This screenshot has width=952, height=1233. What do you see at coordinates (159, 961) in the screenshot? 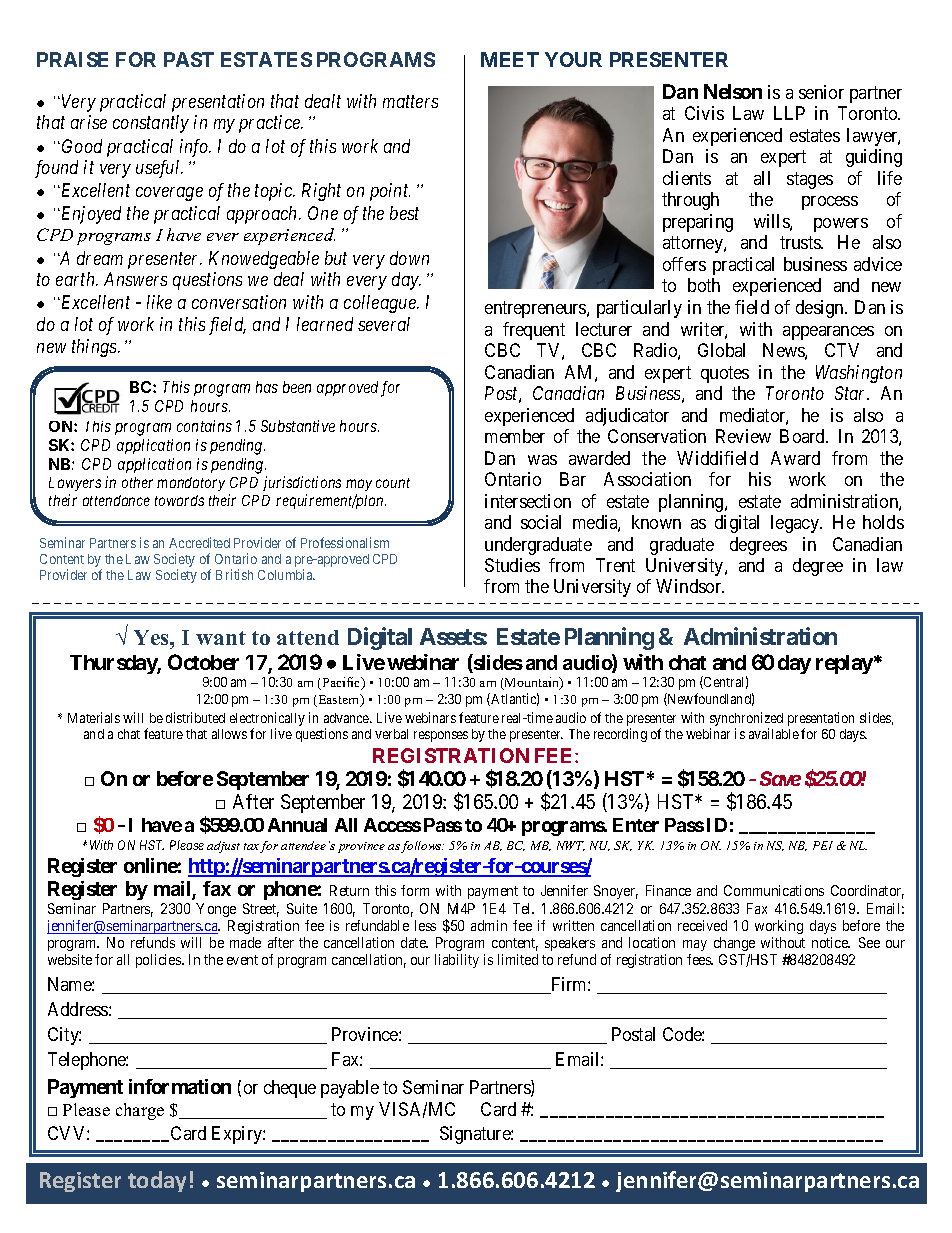
I see `policies` at bounding box center [159, 961].
